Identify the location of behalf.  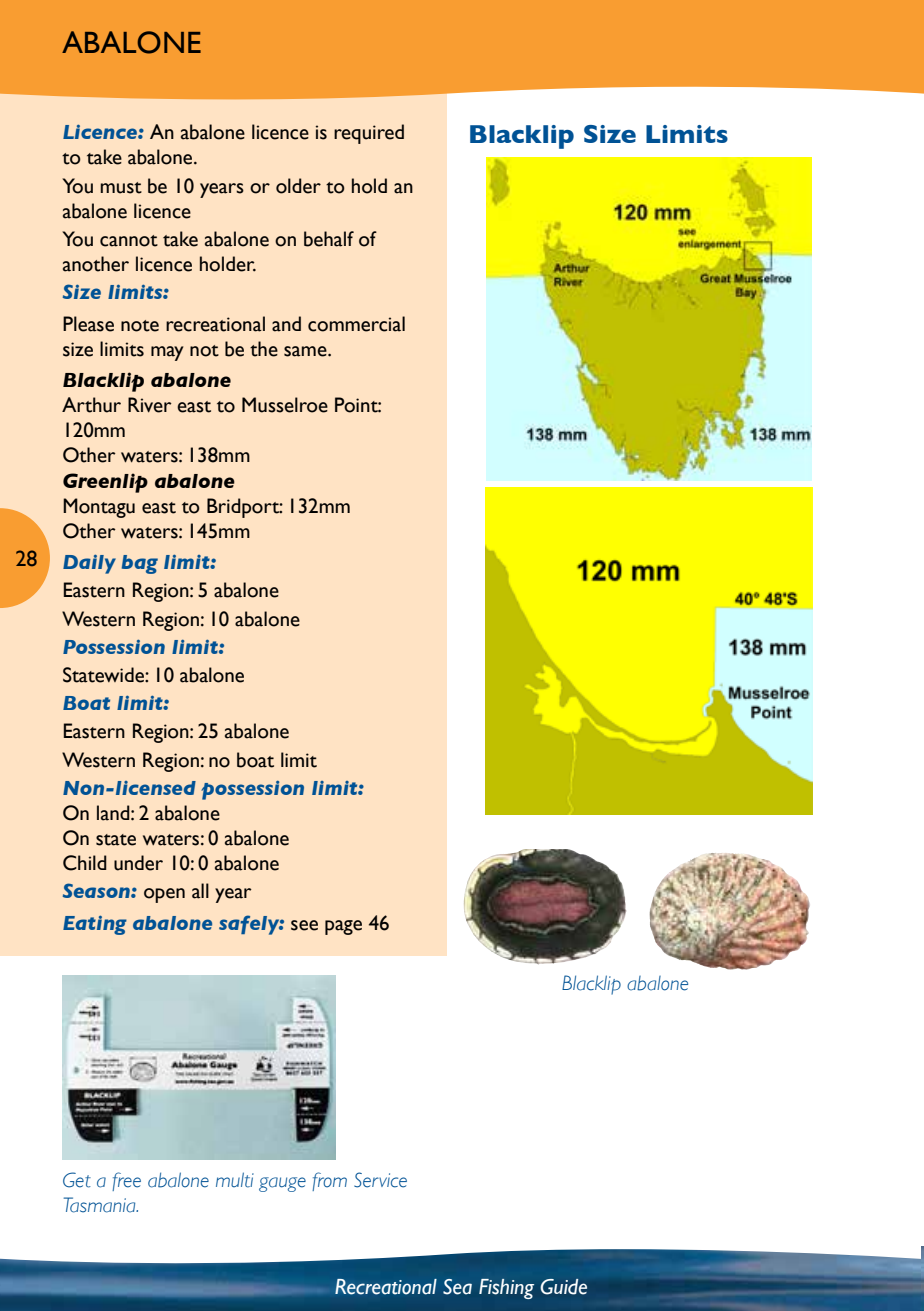
(329, 239).
